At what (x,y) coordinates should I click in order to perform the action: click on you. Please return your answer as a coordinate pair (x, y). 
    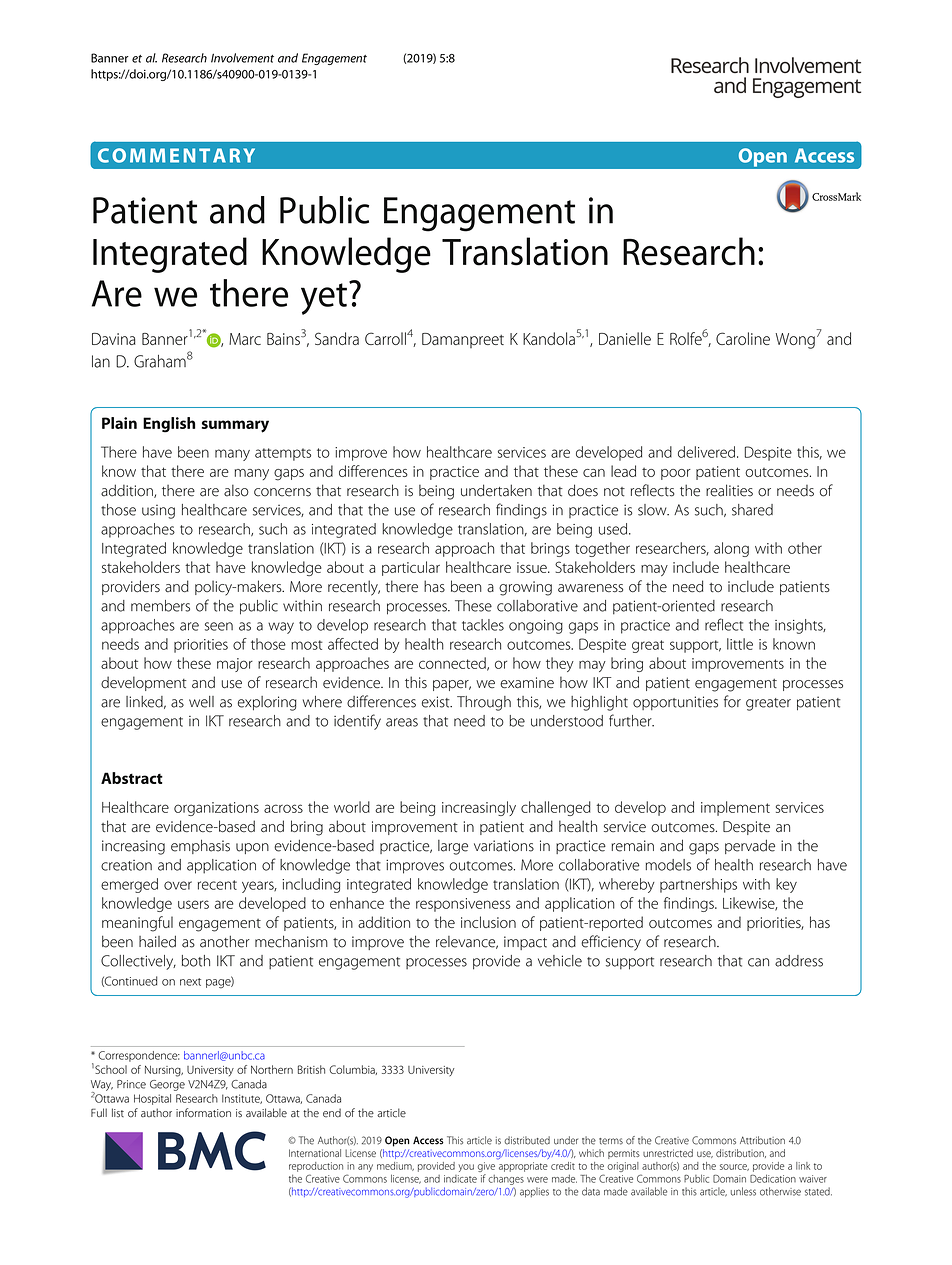
    Looking at the image, I should click on (466, 1168).
